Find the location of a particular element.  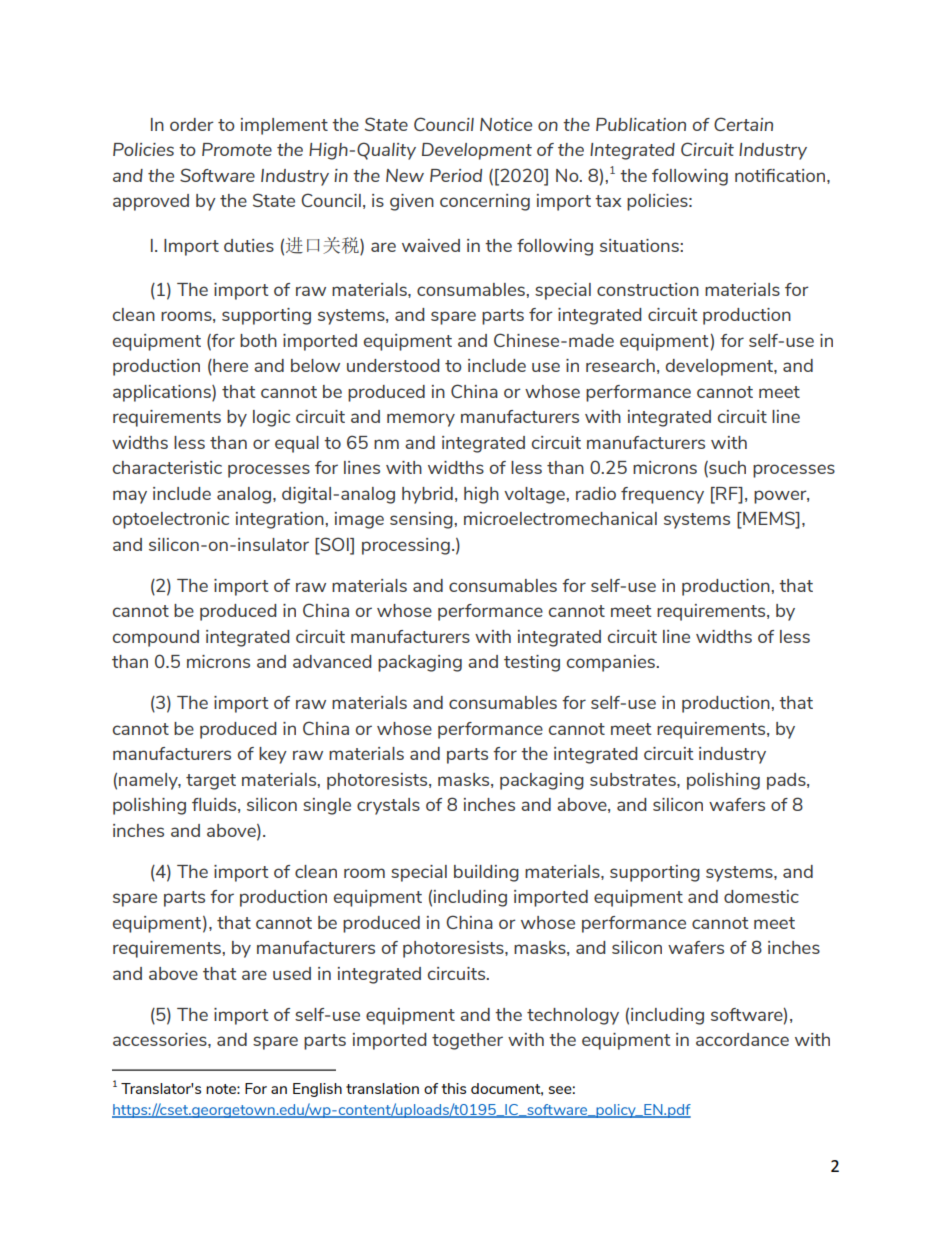

compound is located at coordinates (156, 638).
